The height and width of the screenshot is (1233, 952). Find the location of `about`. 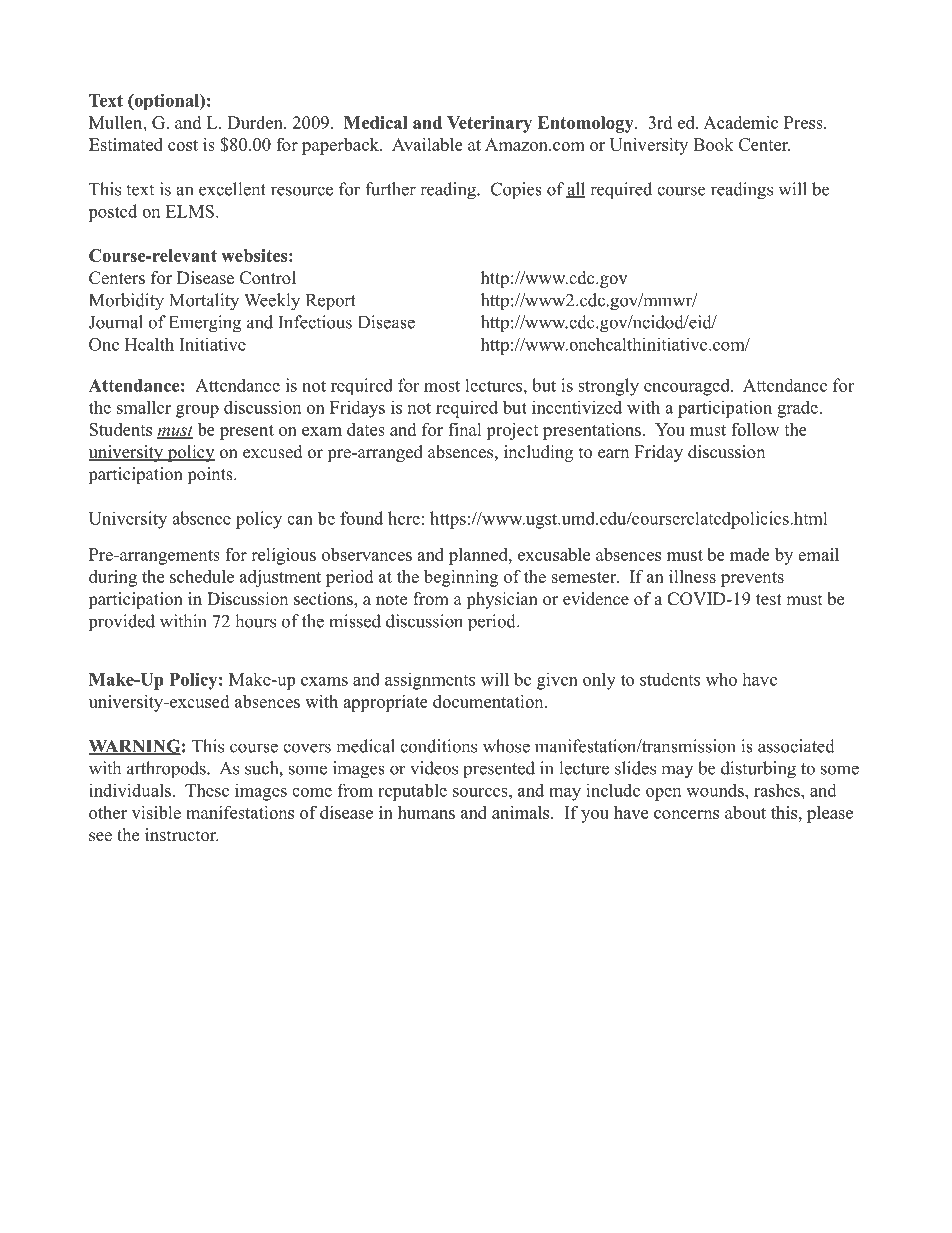

about is located at coordinates (745, 812).
